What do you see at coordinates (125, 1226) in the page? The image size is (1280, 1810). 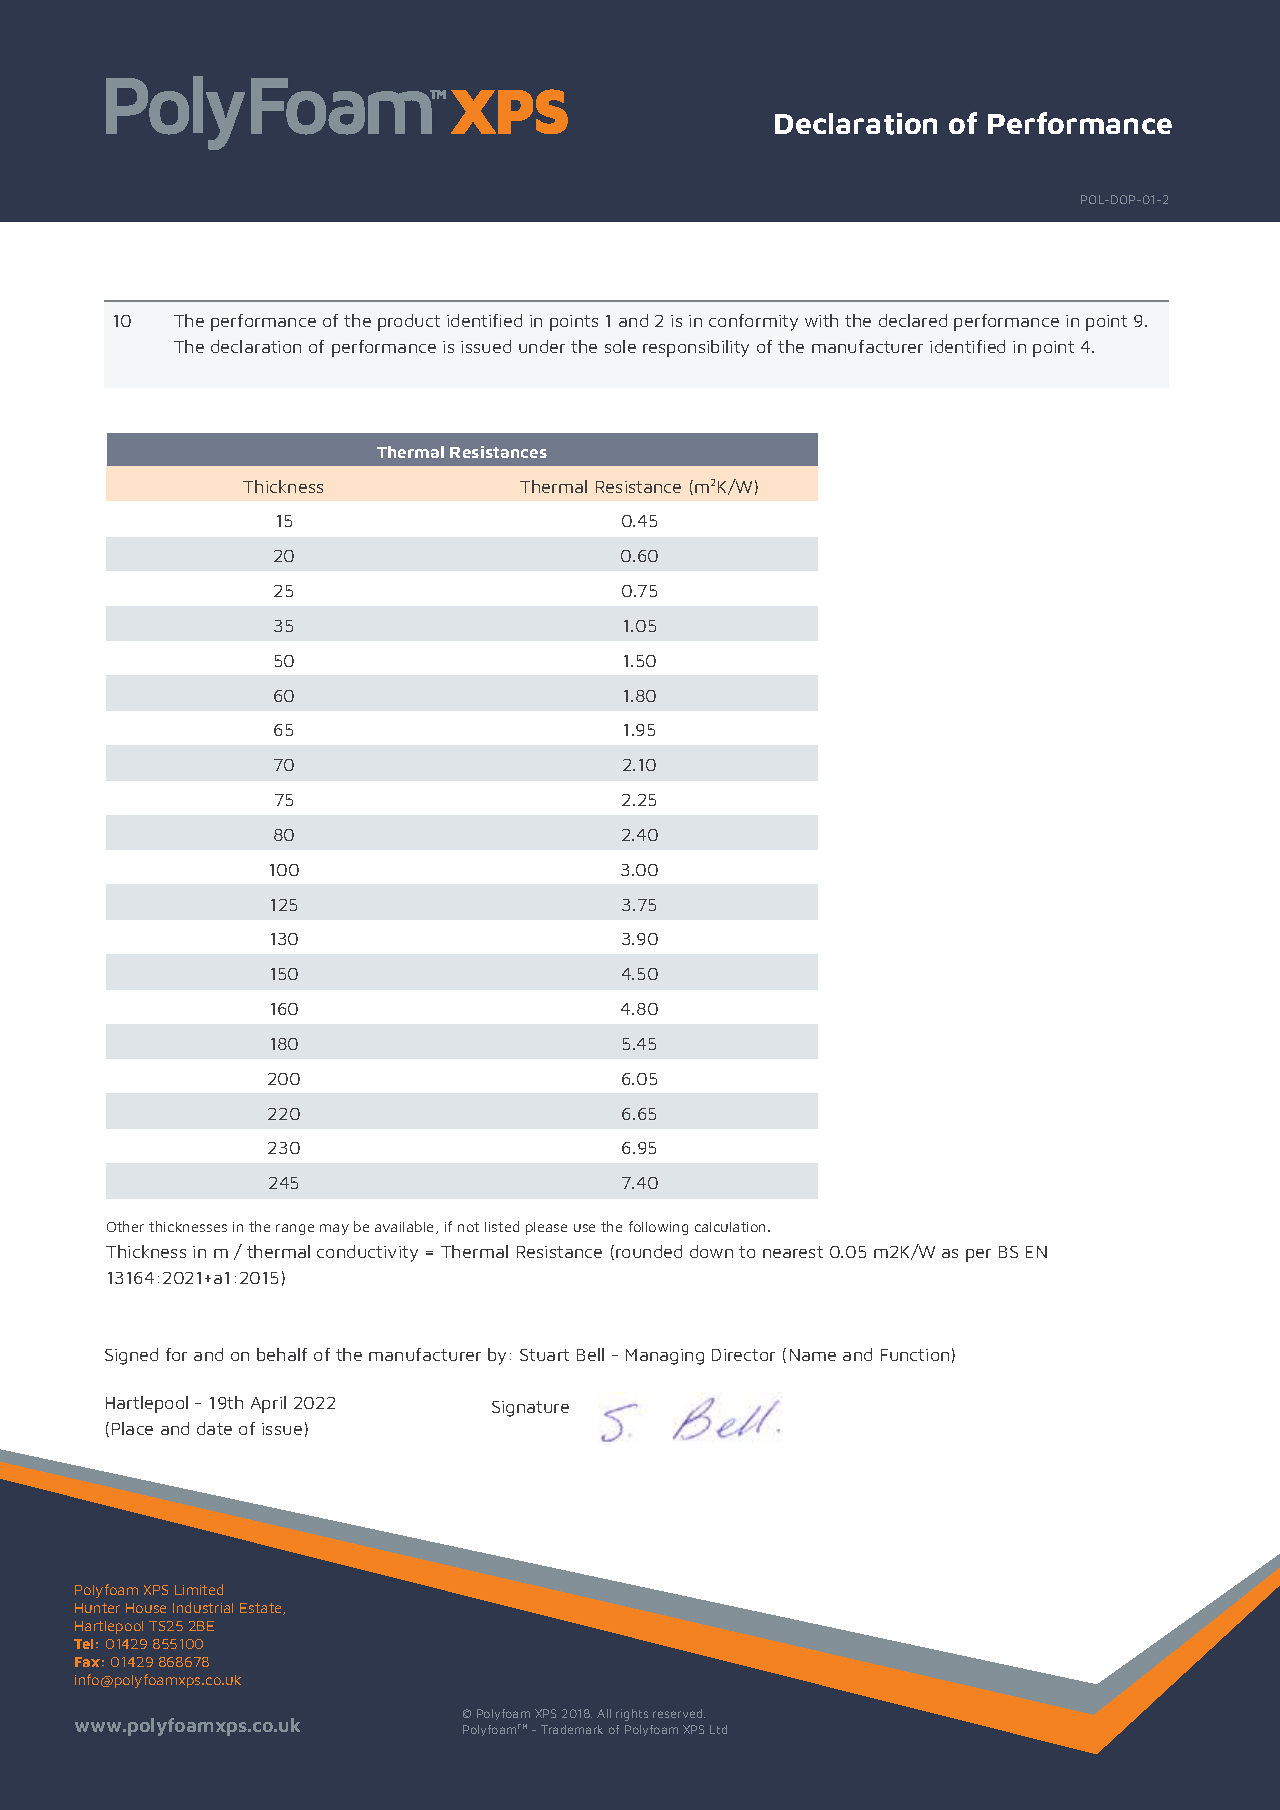 I see `Other` at bounding box center [125, 1226].
